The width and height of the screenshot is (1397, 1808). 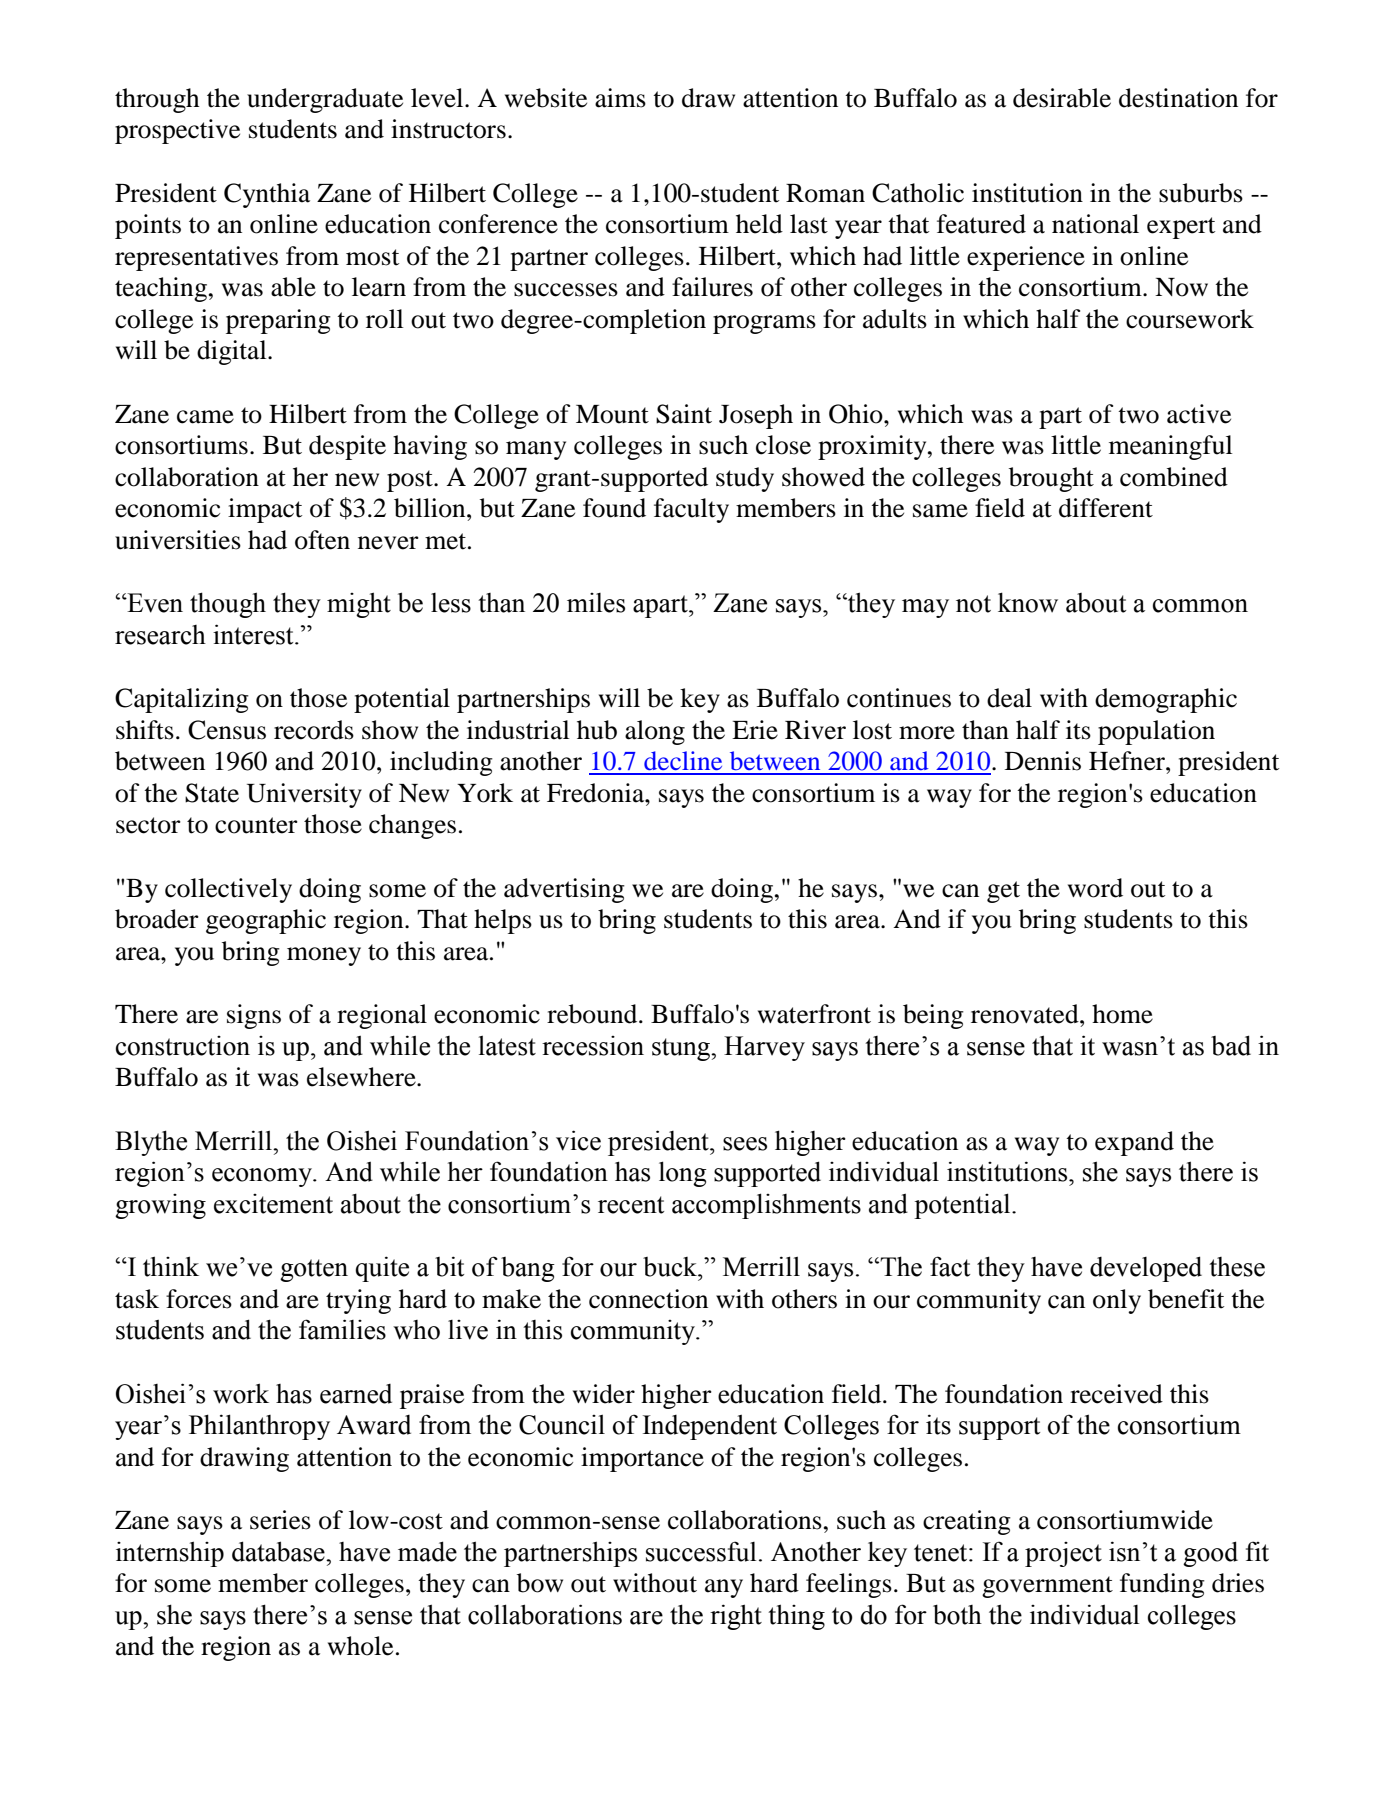 What do you see at coordinates (620, 98) in the screenshot?
I see `aims` at bounding box center [620, 98].
